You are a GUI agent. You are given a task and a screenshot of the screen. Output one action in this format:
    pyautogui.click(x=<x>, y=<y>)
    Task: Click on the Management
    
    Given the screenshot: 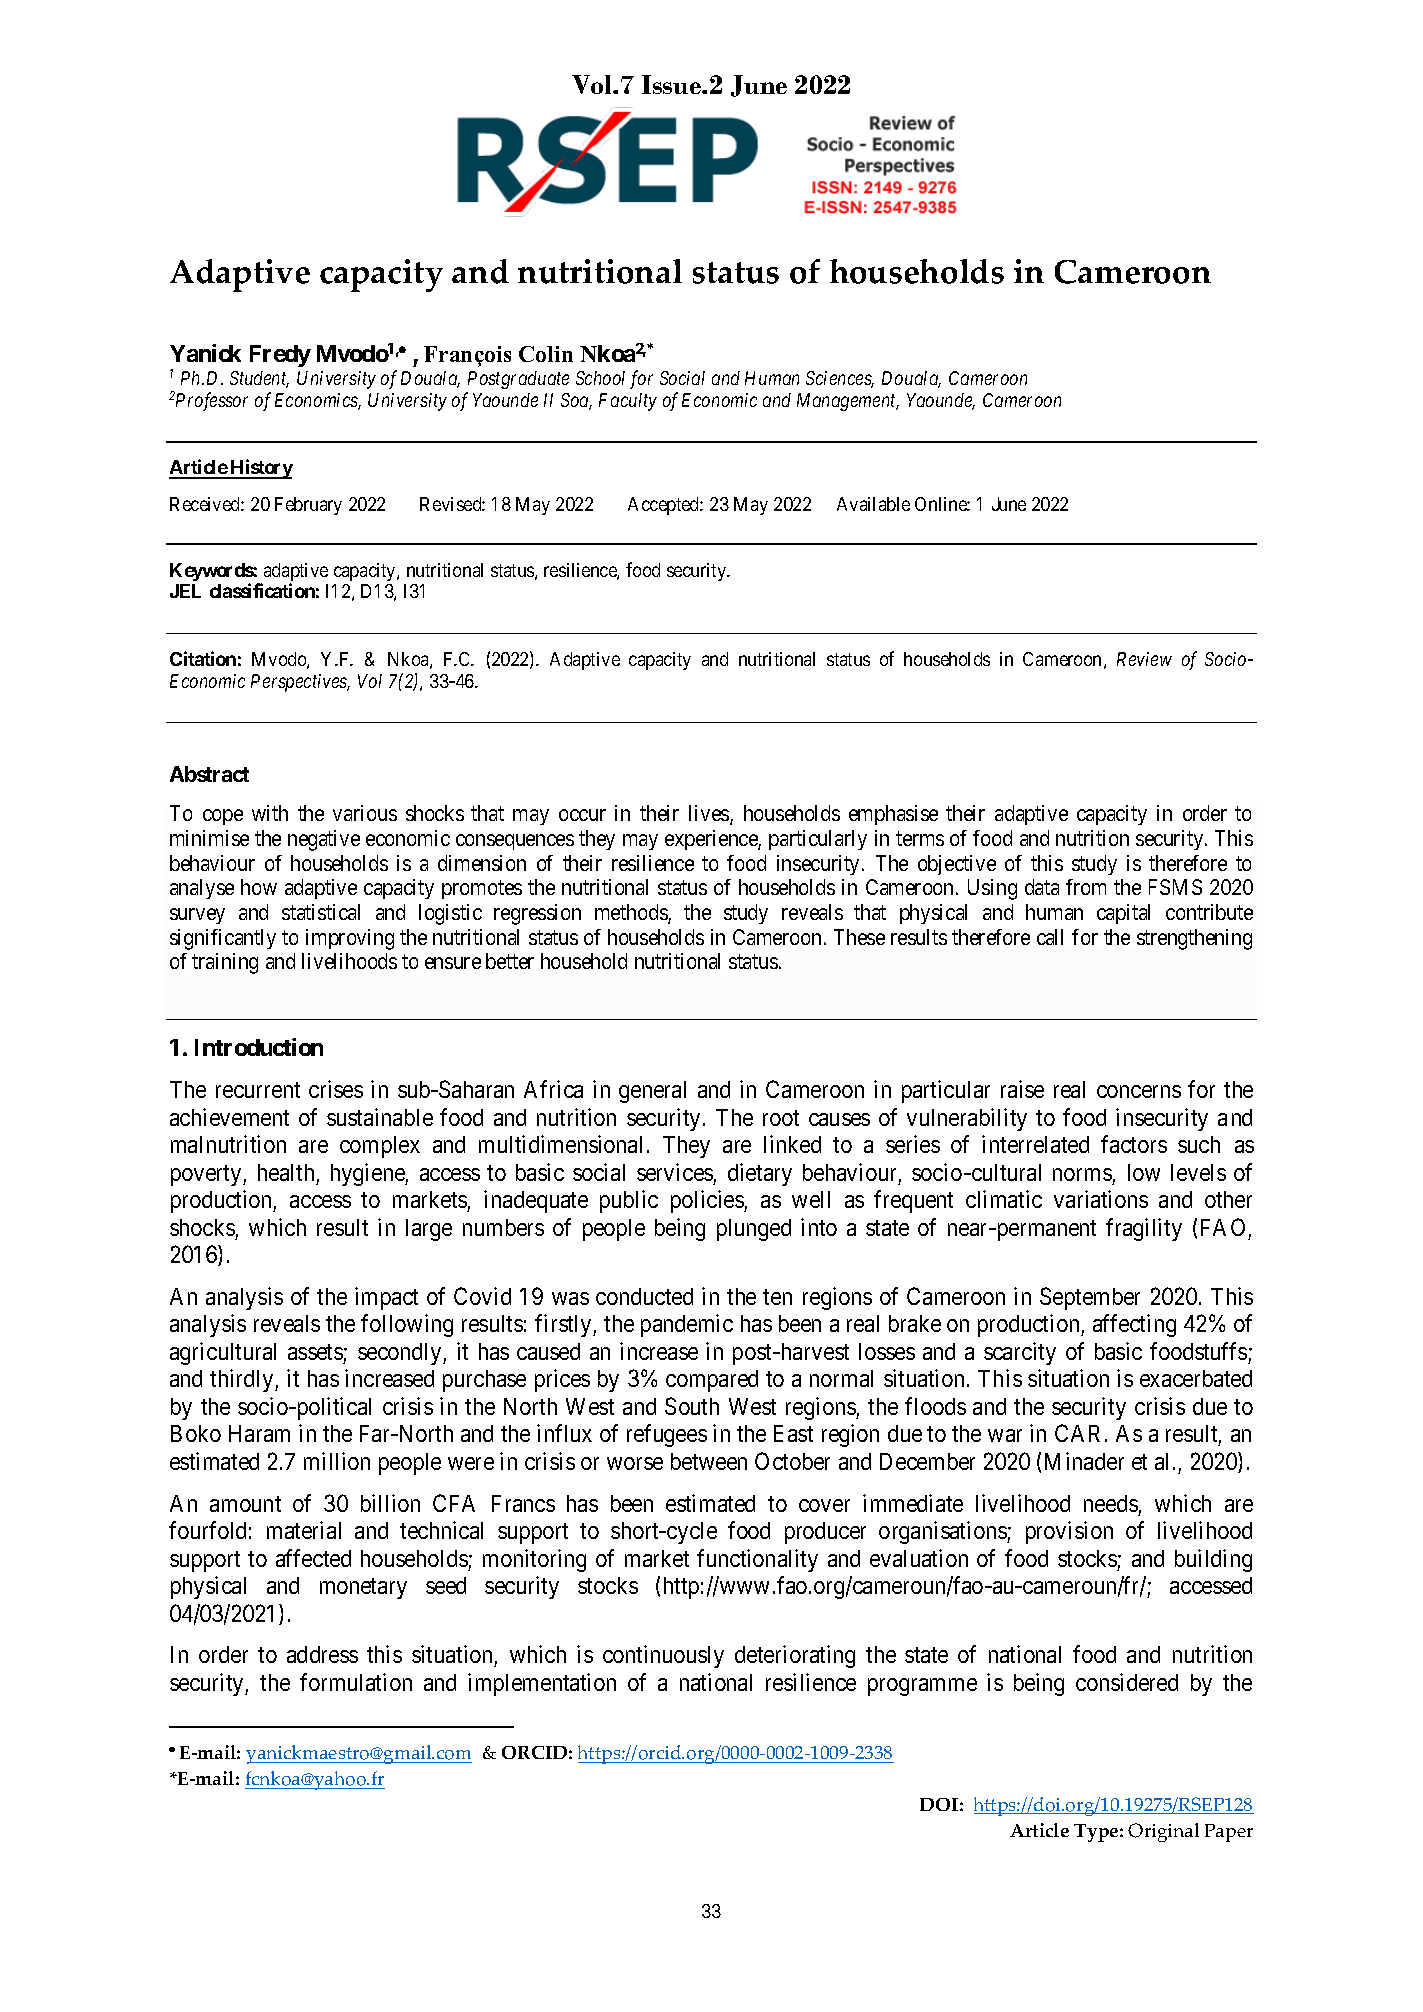 What is the action you would take?
    pyautogui.click(x=848, y=402)
